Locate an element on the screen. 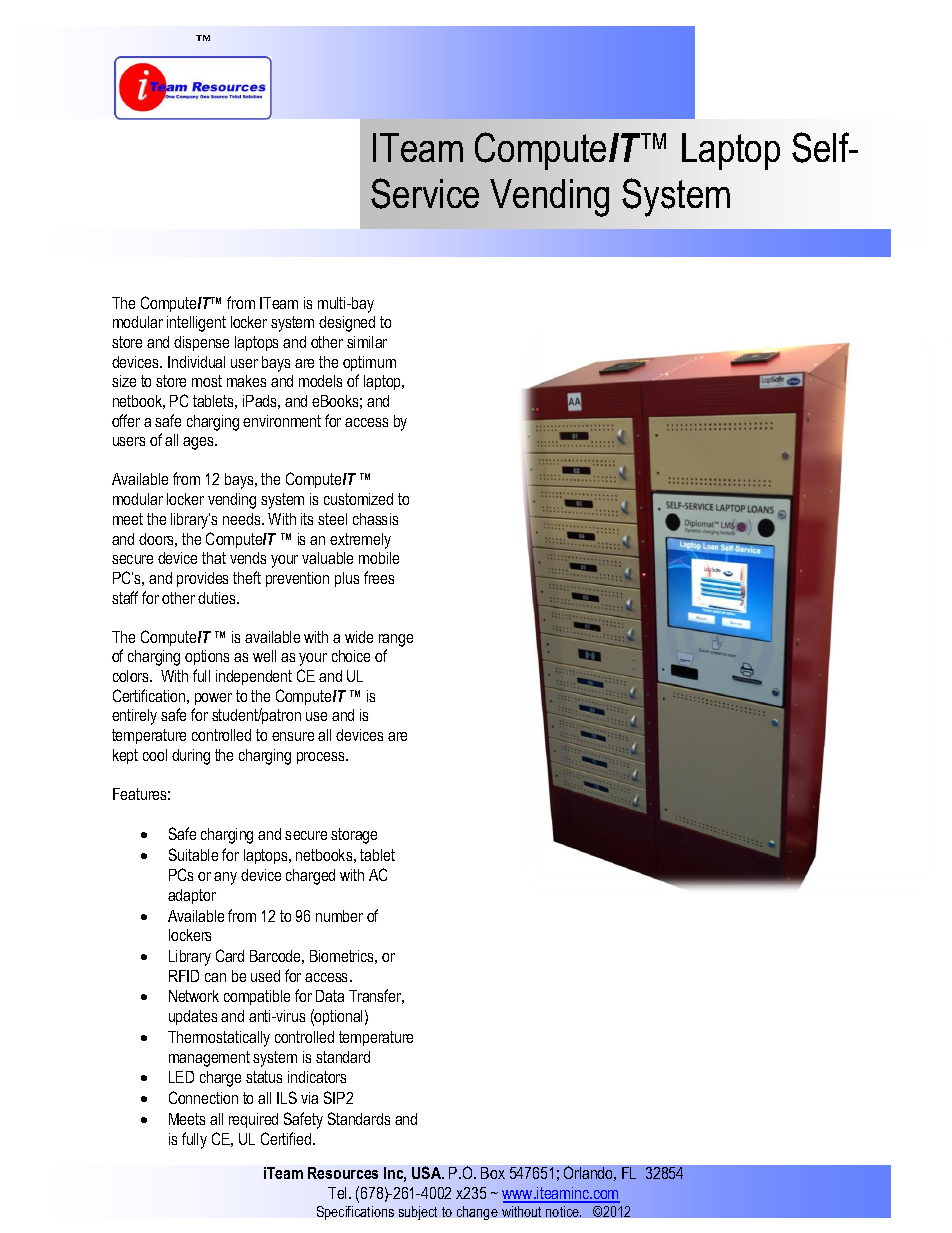  Box is located at coordinates (493, 1173).
